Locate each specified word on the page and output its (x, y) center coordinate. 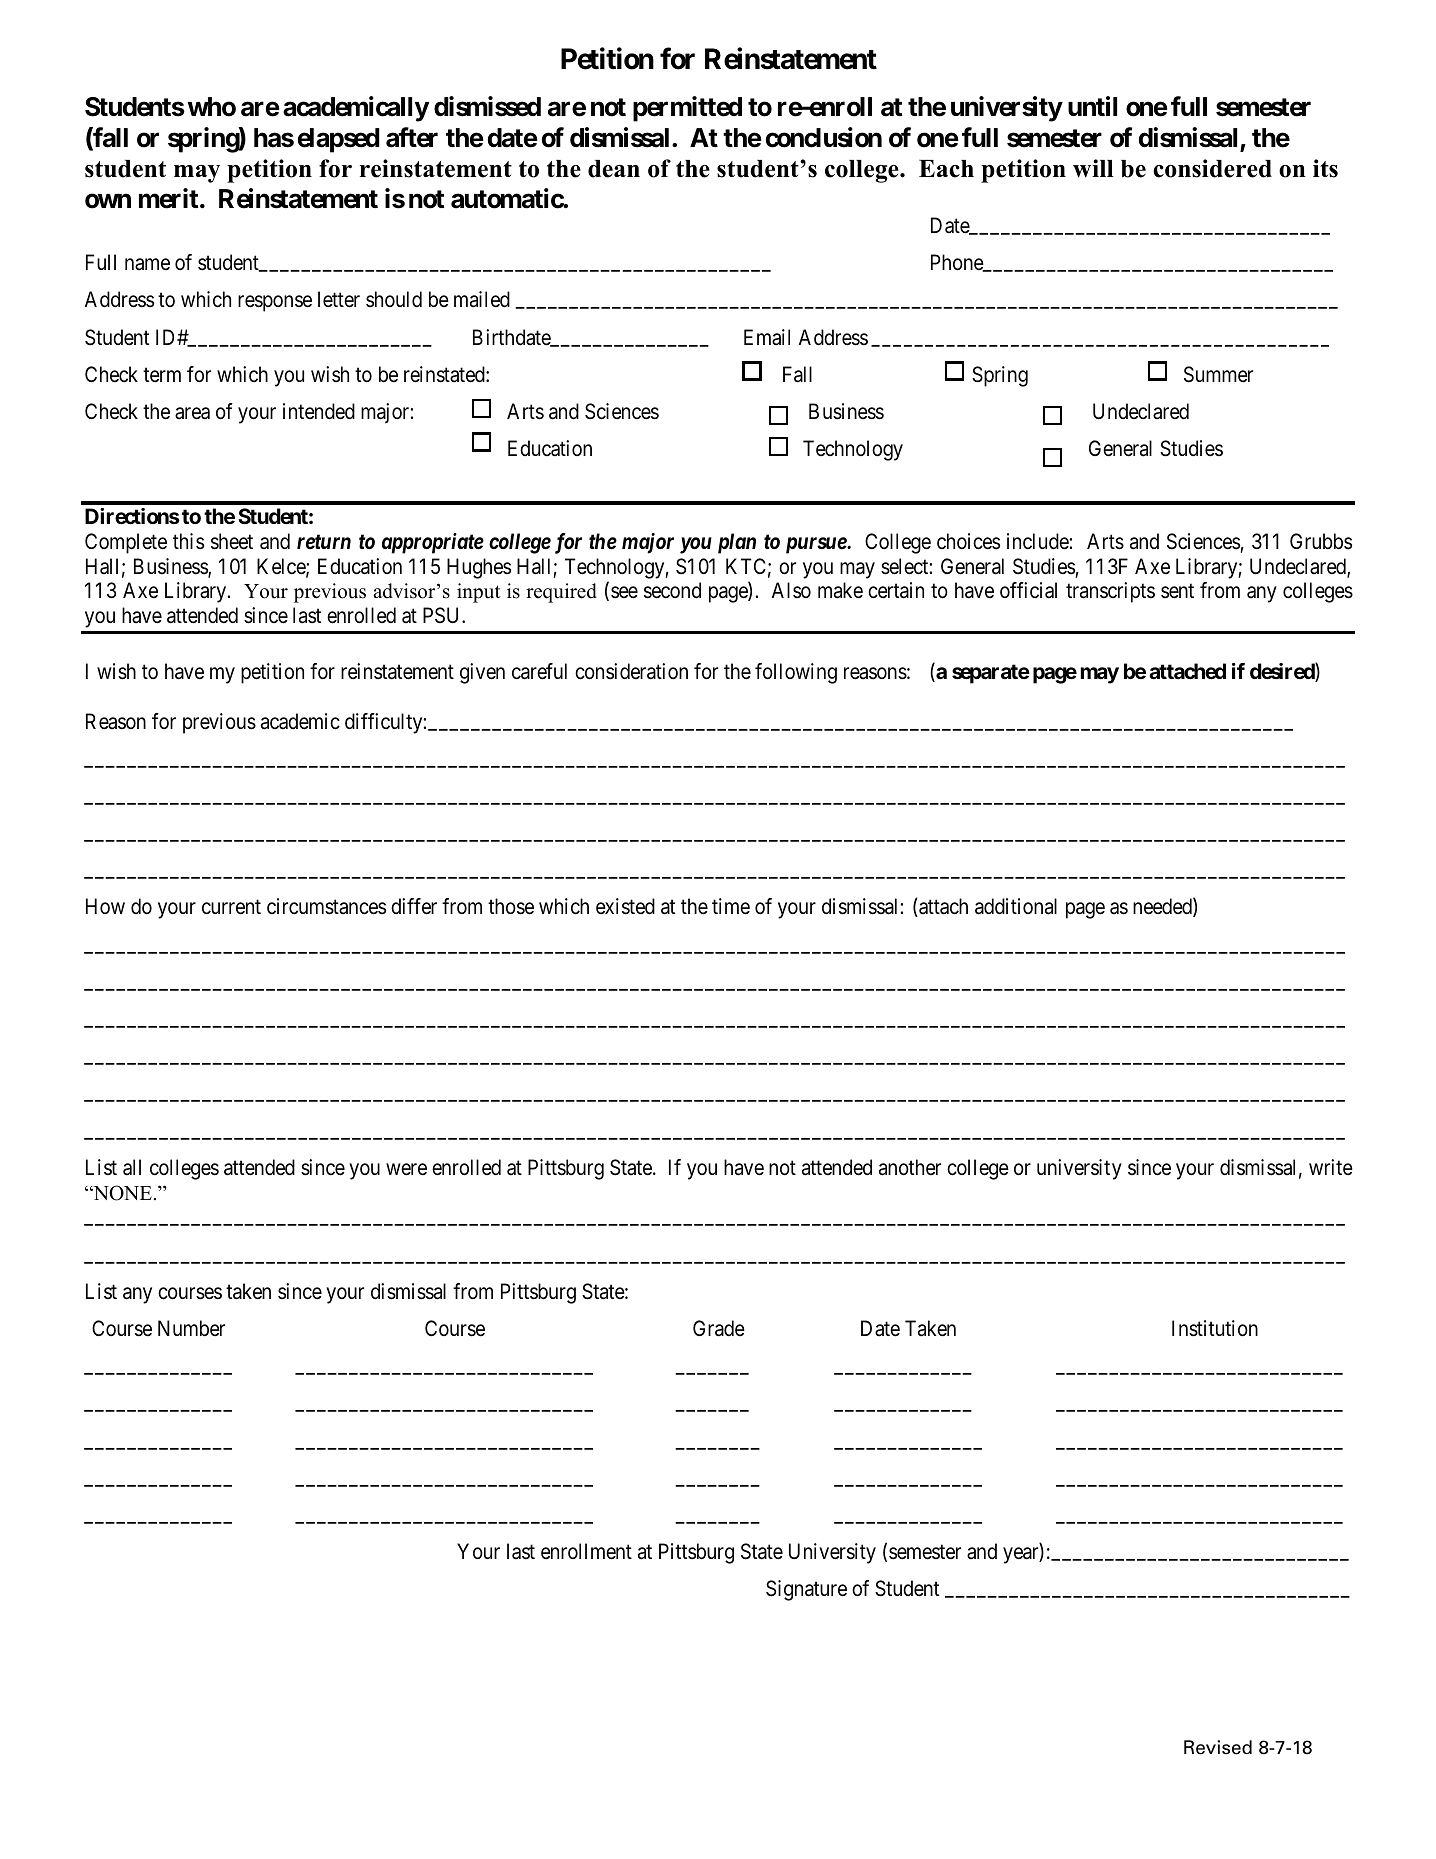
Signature (806, 1590)
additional (1016, 906)
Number (191, 1328)
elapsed (339, 140)
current (231, 907)
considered (1212, 168)
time (731, 906)
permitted (687, 109)
